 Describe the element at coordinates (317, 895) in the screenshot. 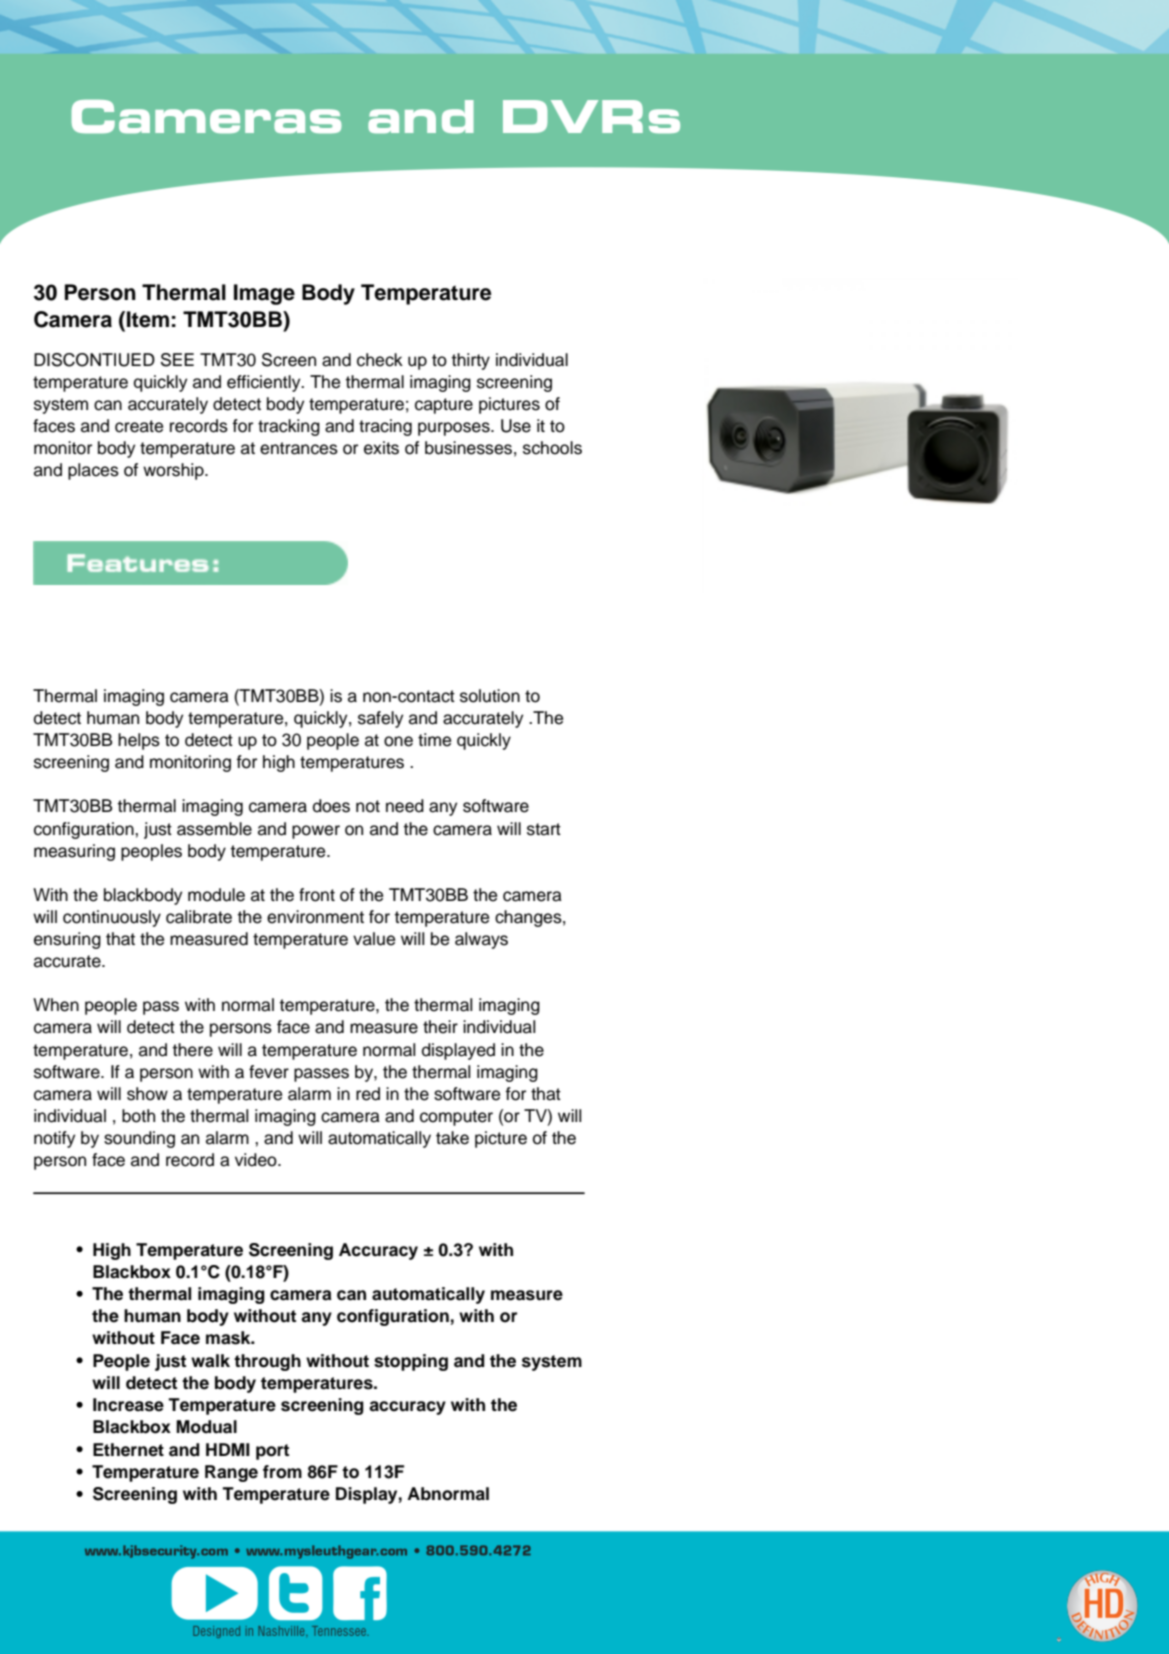

I see `front` at that location.
